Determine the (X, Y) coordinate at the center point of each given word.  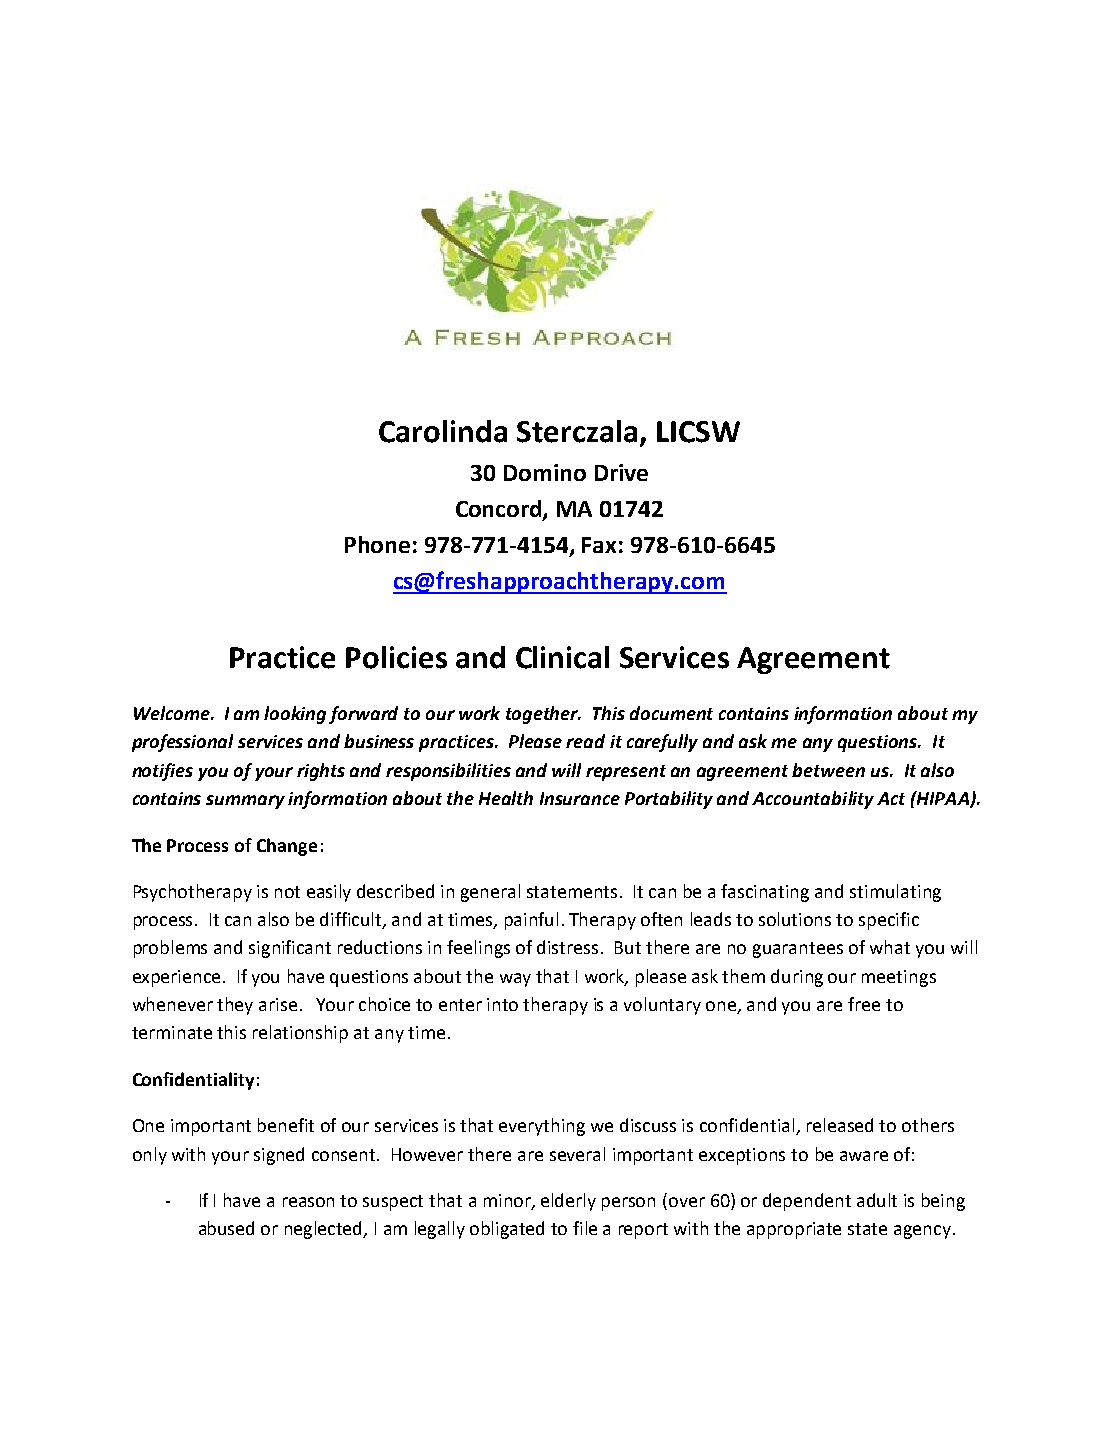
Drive (621, 472)
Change (287, 847)
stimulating (895, 893)
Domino (545, 472)
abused (226, 1228)
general (490, 893)
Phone (377, 544)
